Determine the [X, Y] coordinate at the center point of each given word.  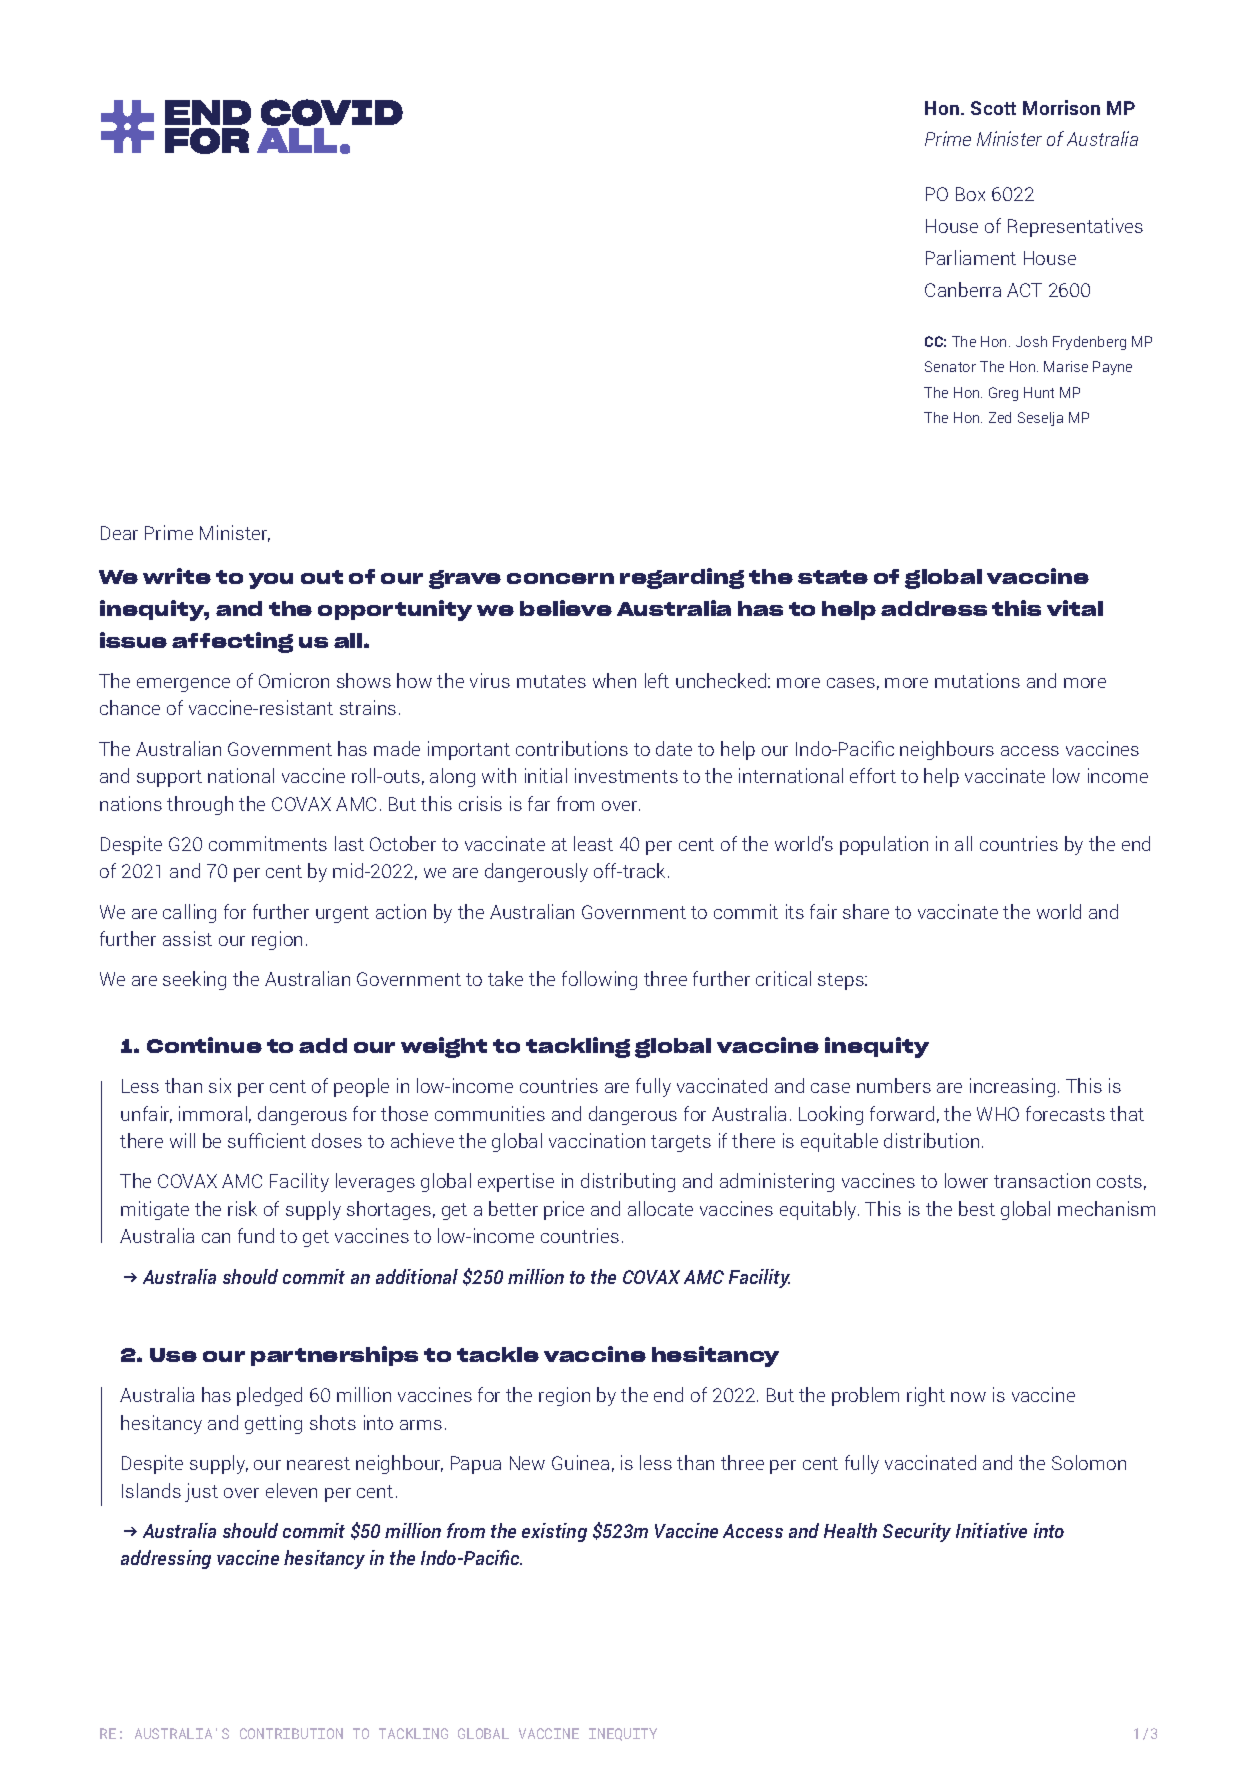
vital [1075, 608]
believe [566, 608]
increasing [1012, 1087]
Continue [204, 1045]
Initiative [991, 1530]
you [271, 581]
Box [970, 194]
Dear [119, 533]
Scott [993, 108]
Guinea [580, 1462]
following [599, 980]
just [201, 1492]
